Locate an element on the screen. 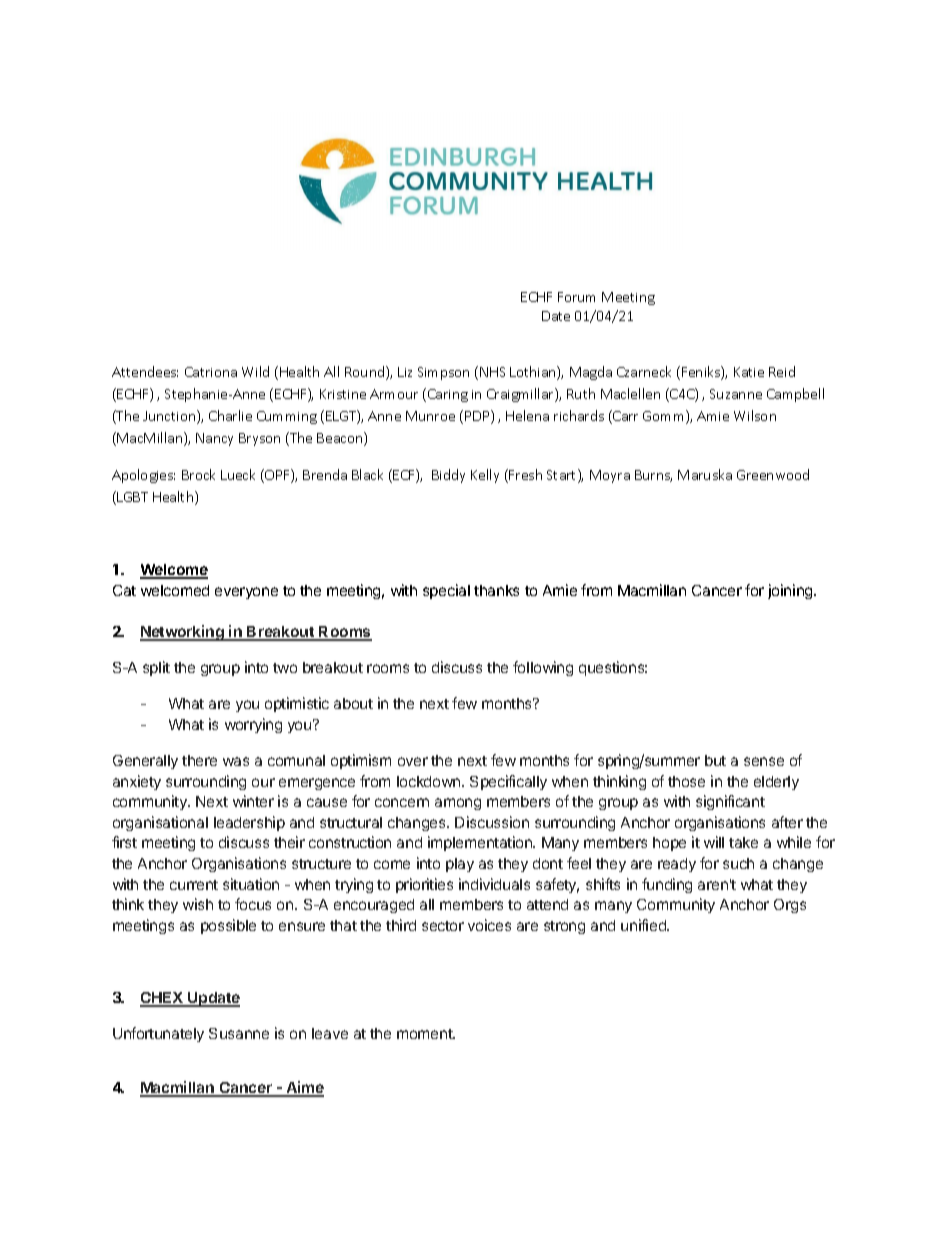 The width and height of the screenshot is (952, 1233). everyone is located at coordinates (246, 593).
